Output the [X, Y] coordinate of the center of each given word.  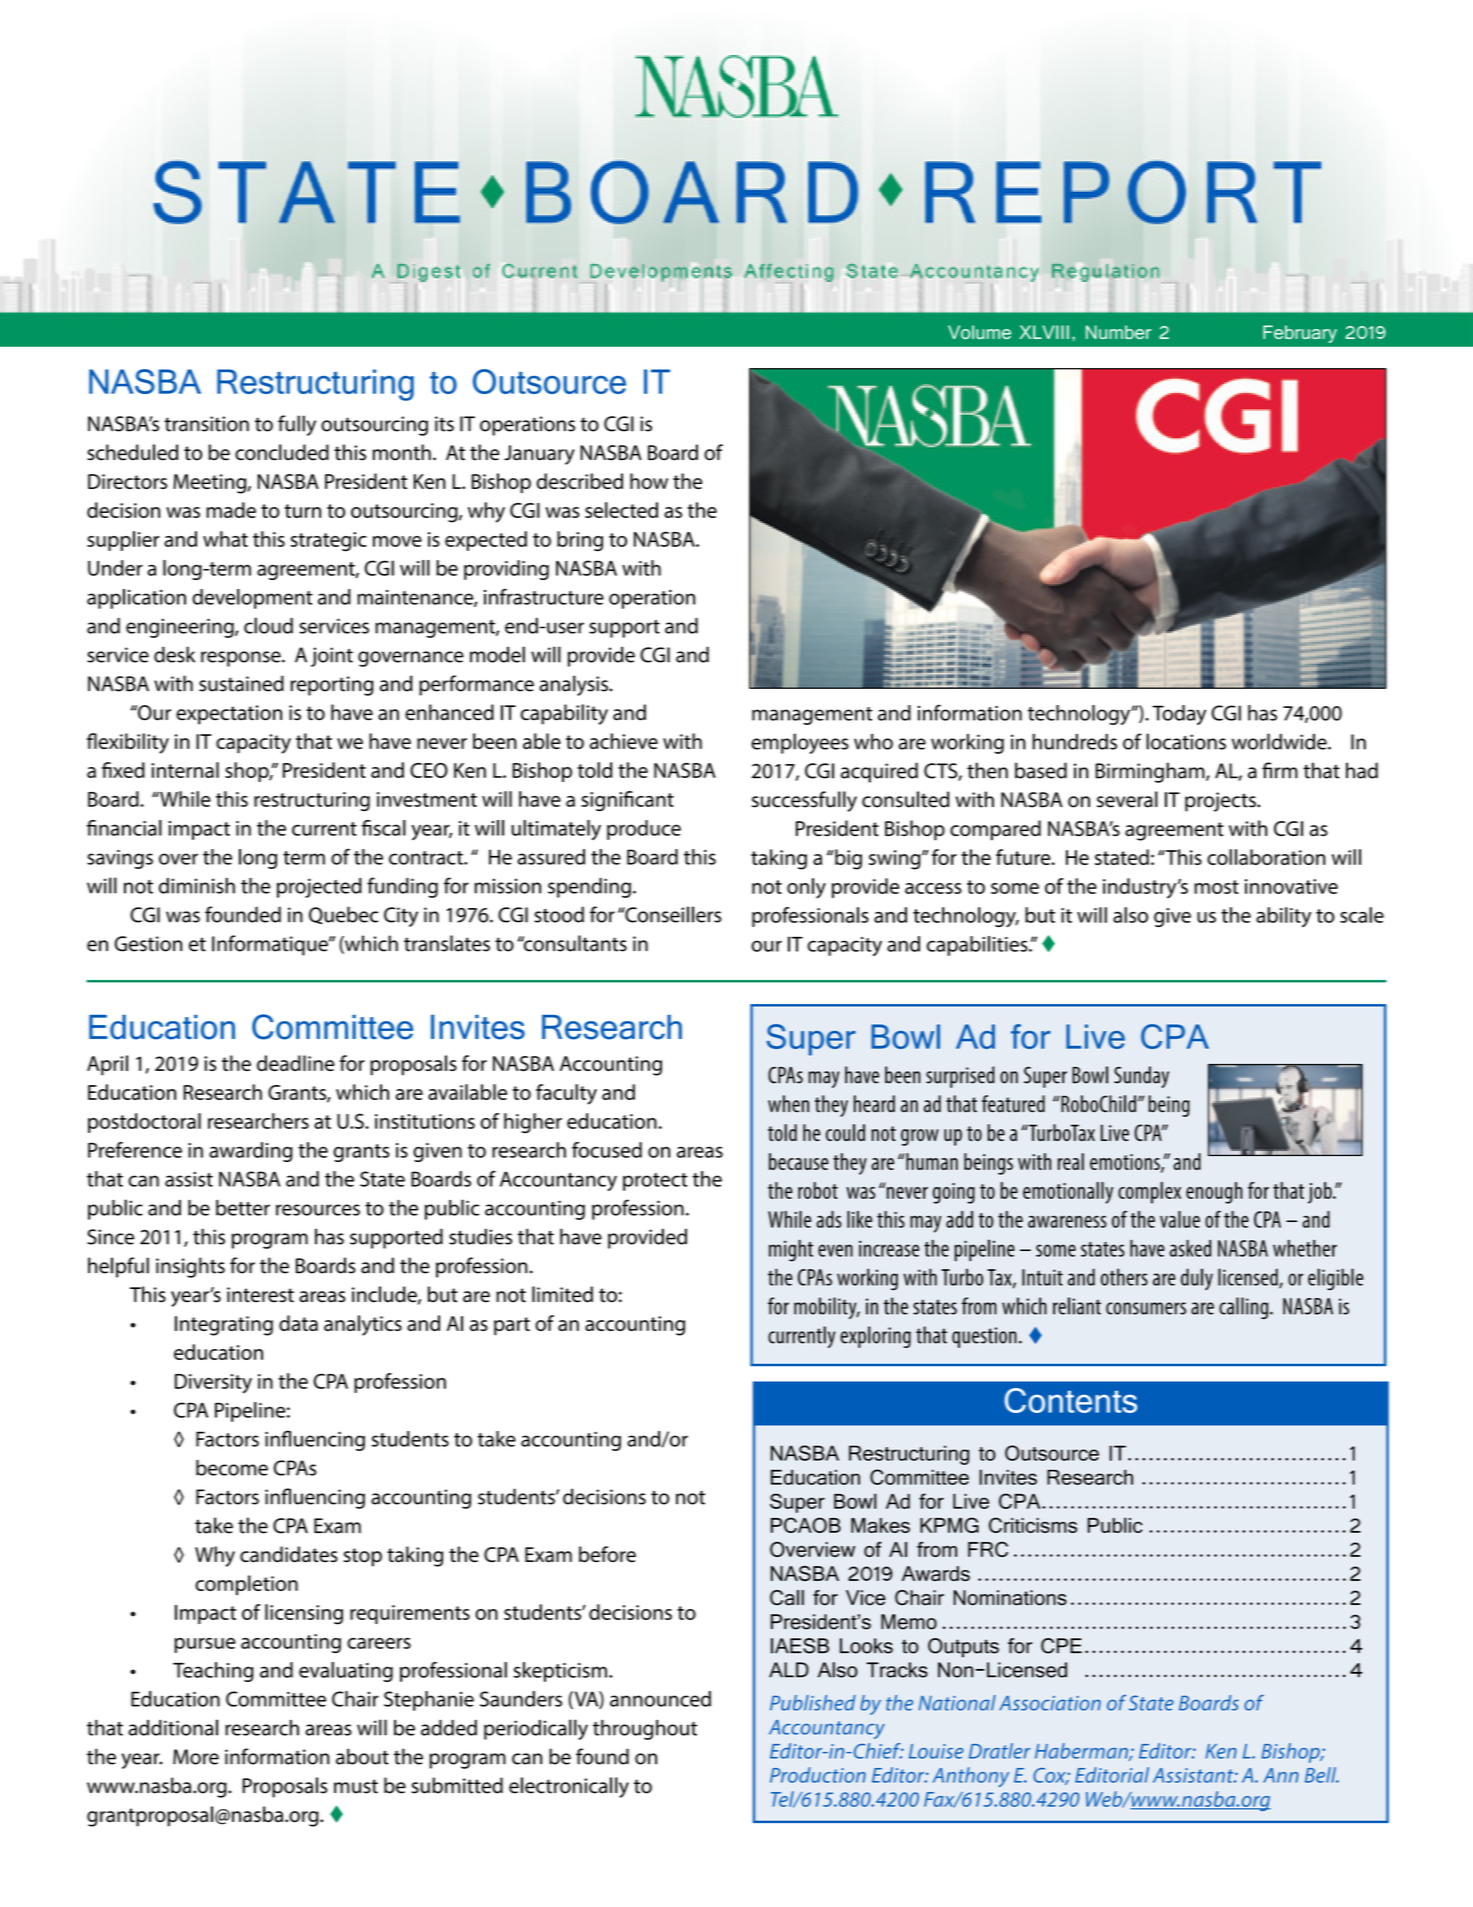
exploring [875, 1337]
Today [1179, 715]
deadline [296, 1063]
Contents [1071, 1400]
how [649, 481]
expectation [229, 715]
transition [206, 424]
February [1300, 334]
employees [800, 743]
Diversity [213, 1384]
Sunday [1141, 1077]
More [196, 1757]
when [788, 1104]
